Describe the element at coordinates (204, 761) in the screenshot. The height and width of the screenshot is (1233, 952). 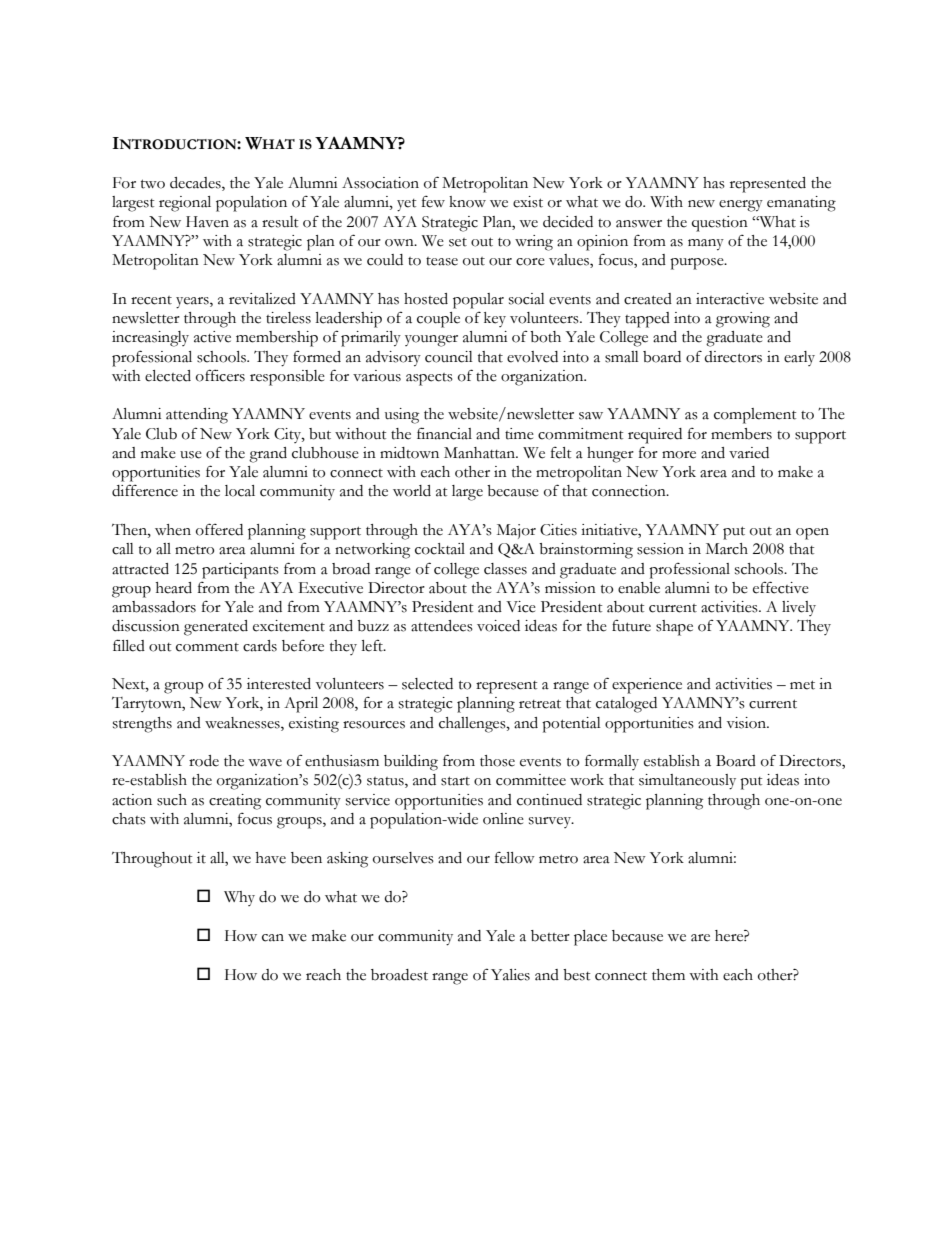
I see `rode` at that location.
